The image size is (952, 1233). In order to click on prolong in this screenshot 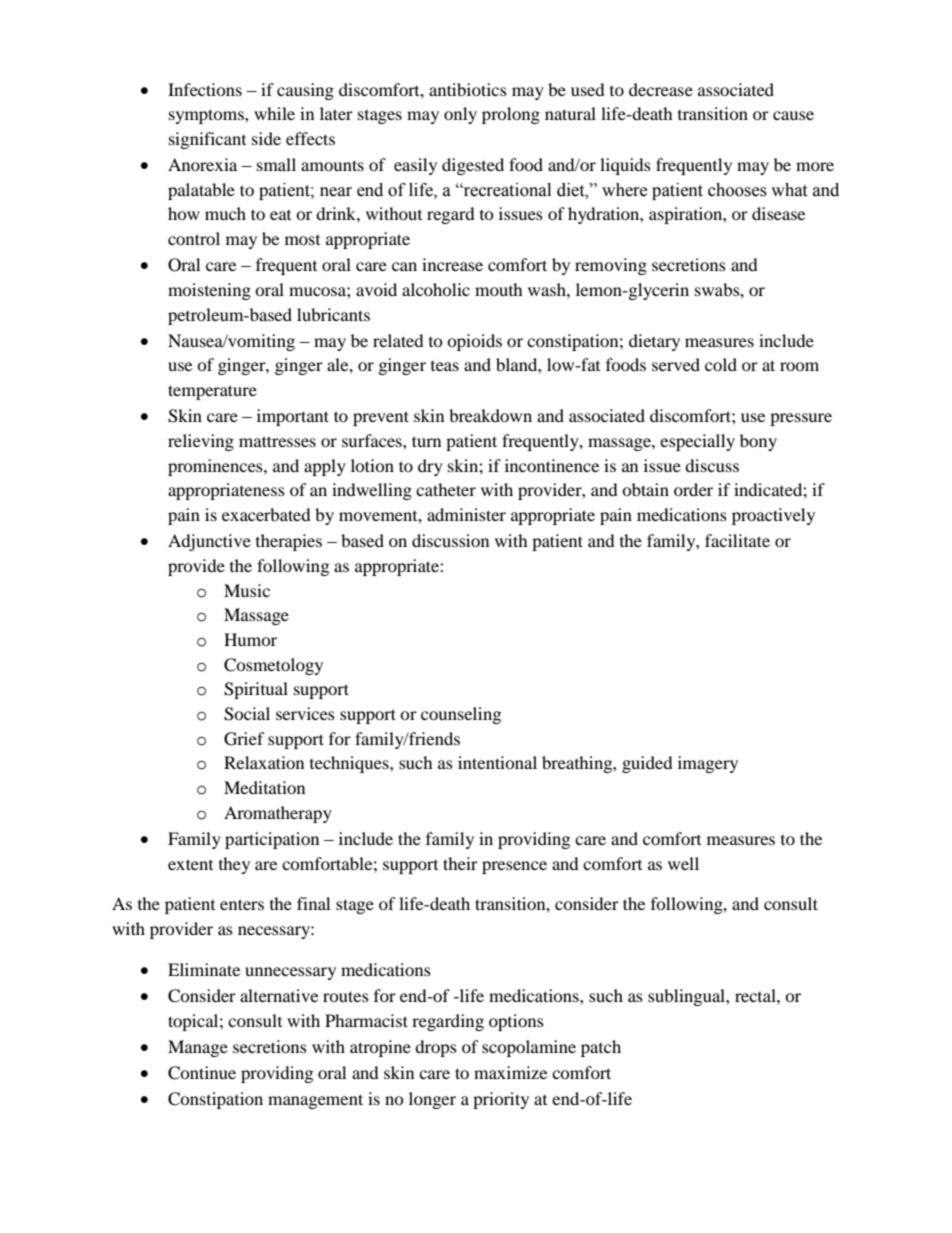, I will do `click(511, 115)`.
